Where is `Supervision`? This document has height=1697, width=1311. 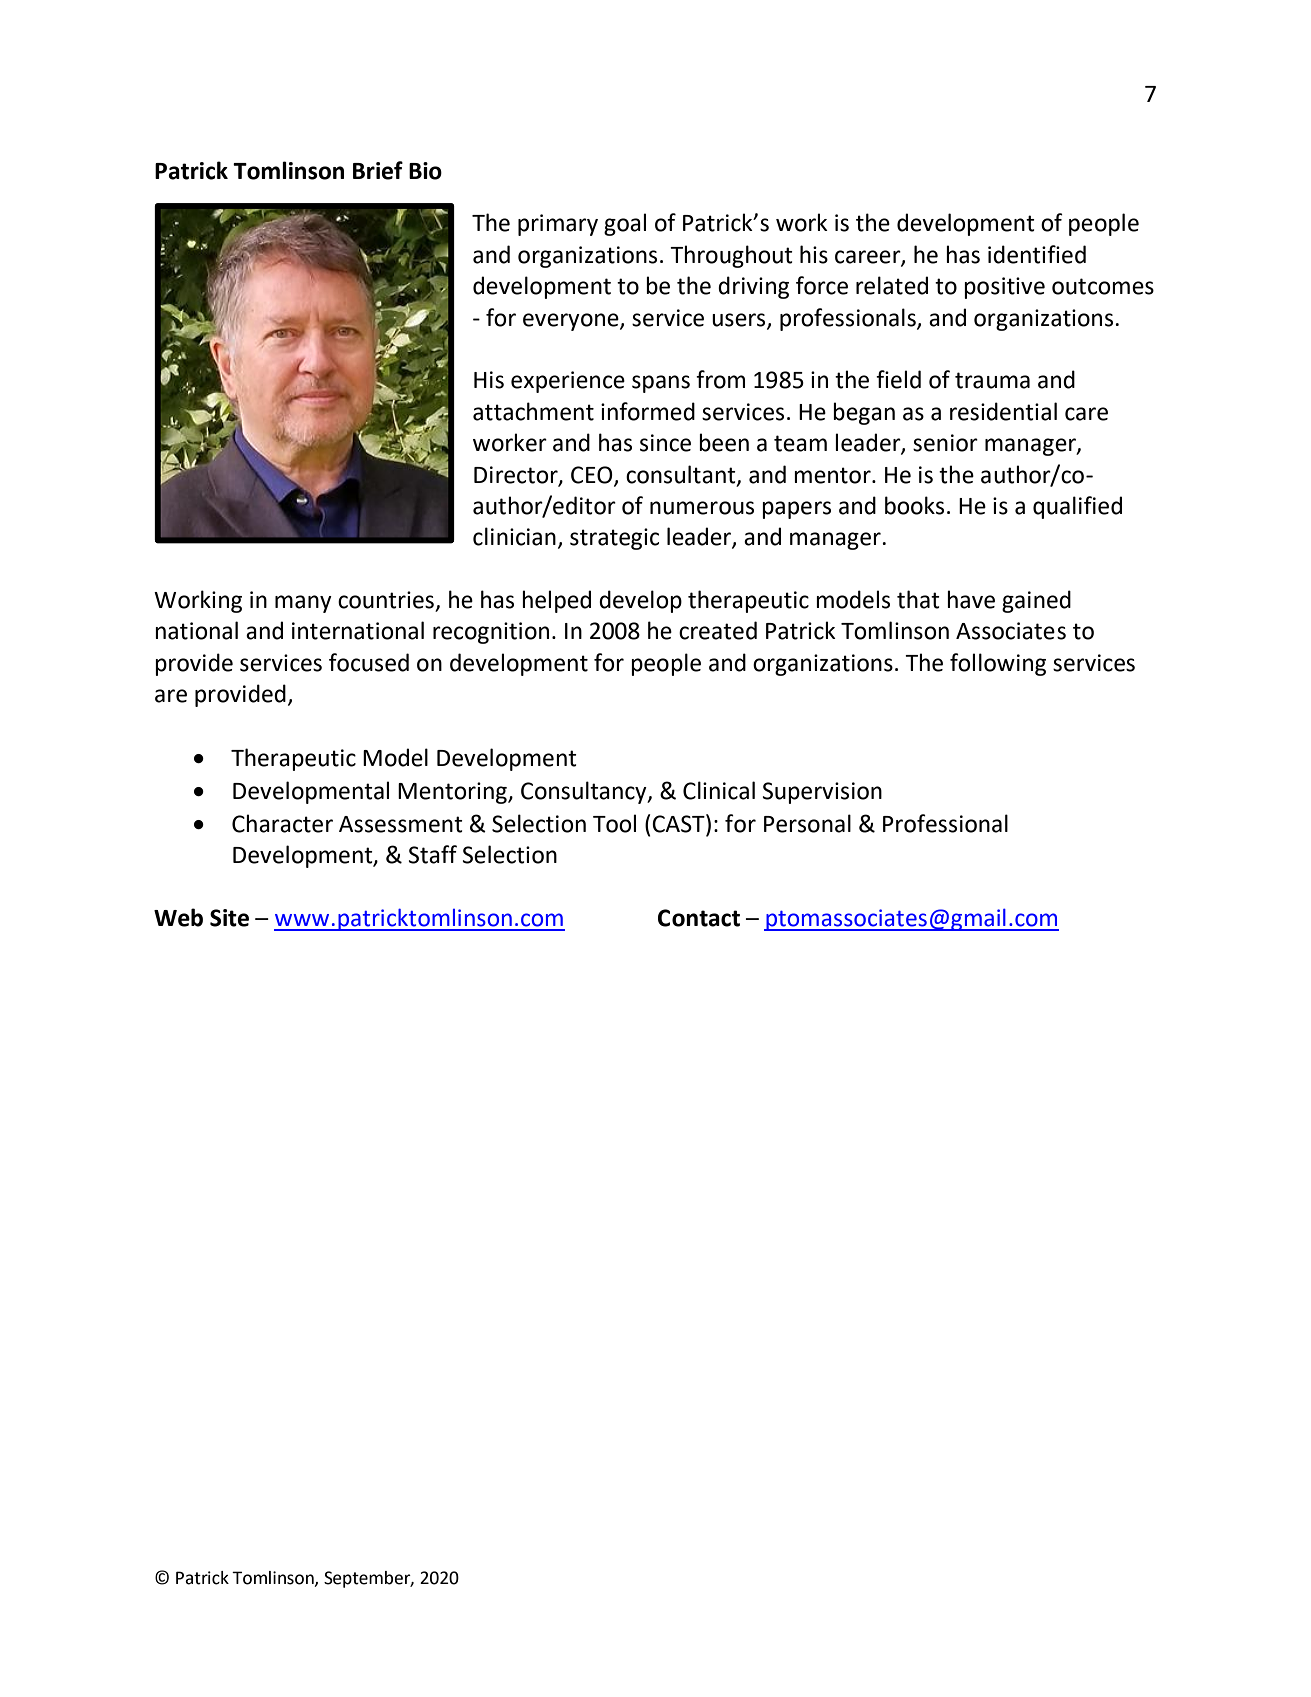
Supervision is located at coordinates (822, 793).
